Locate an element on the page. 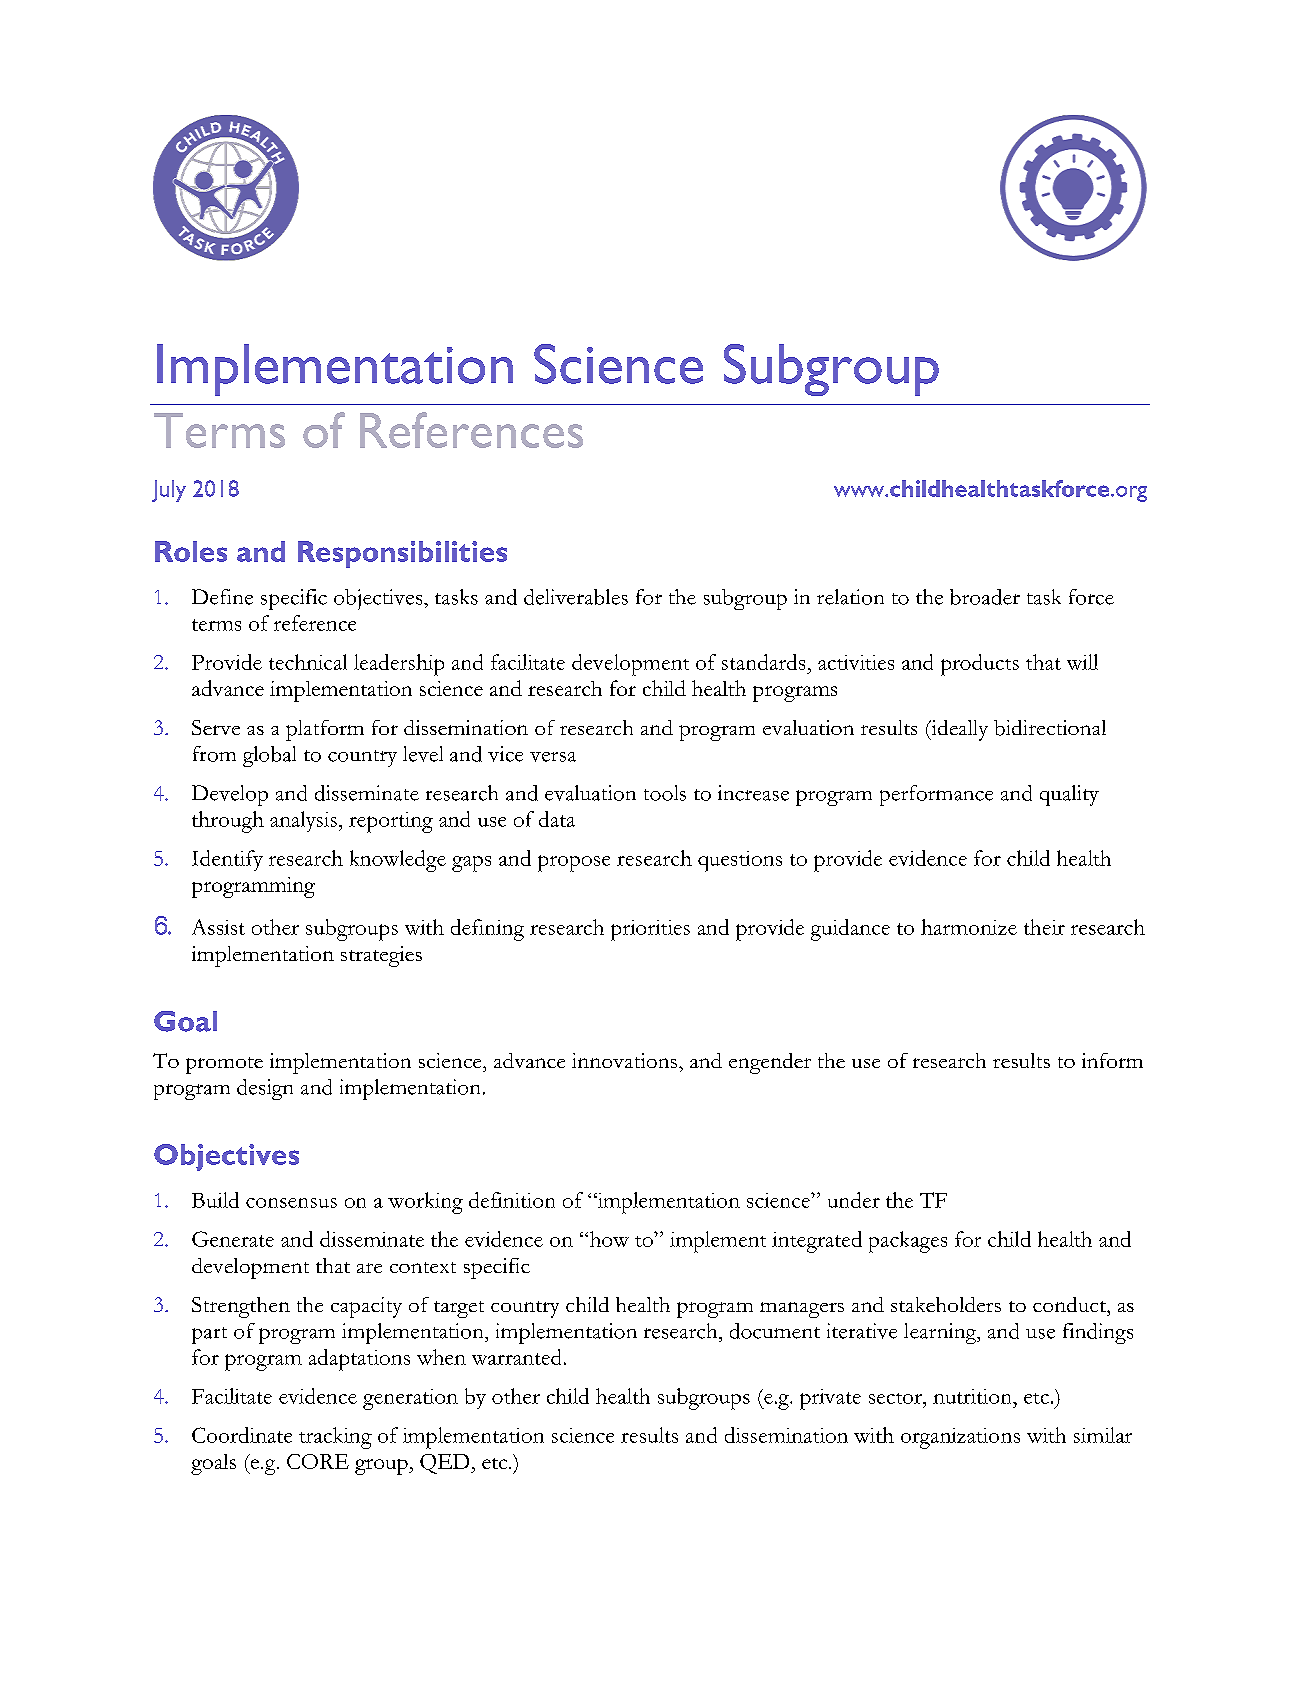  harmonize is located at coordinates (969, 927).
